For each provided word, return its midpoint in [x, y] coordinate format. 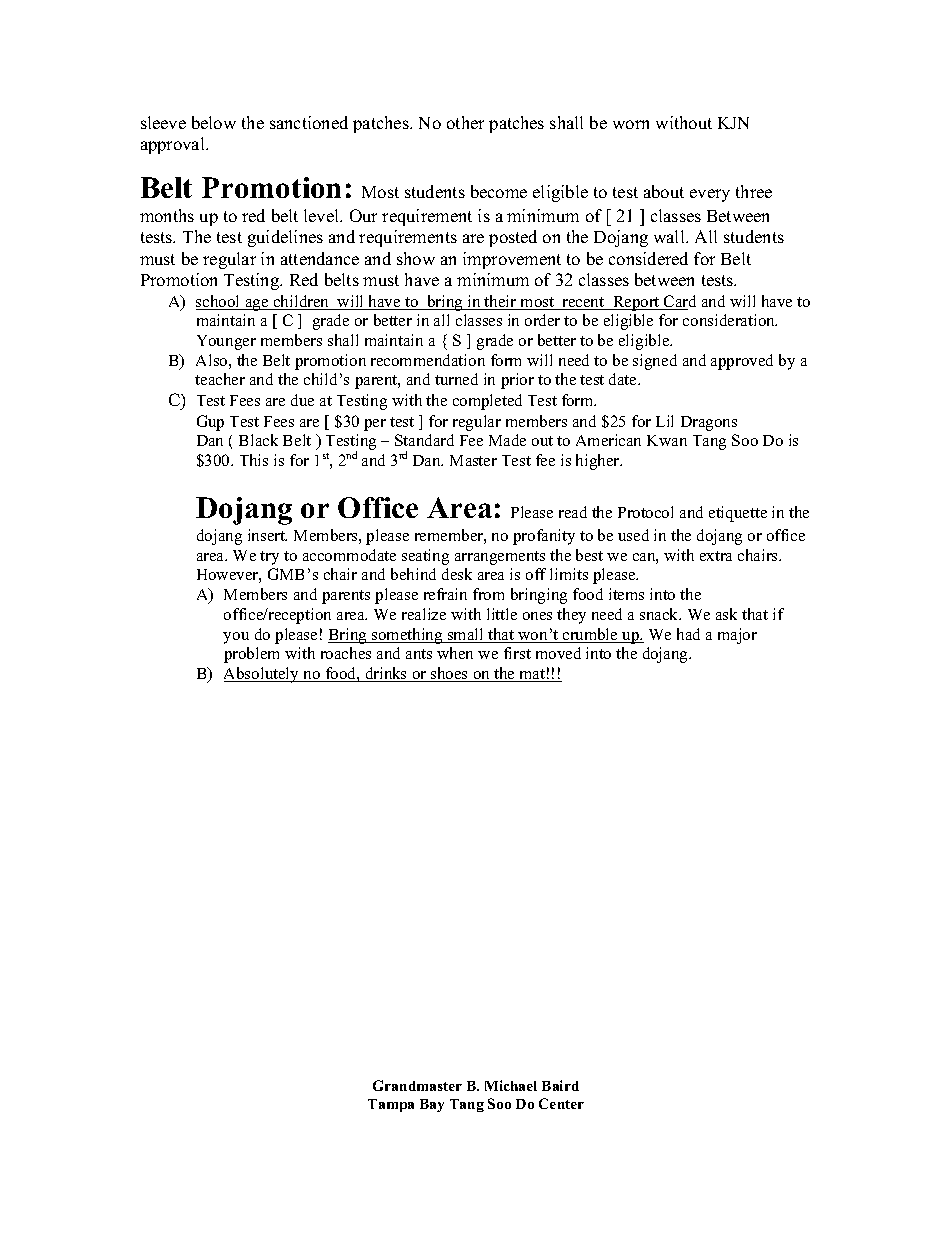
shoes [449, 674]
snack [660, 614]
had [688, 634]
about [664, 191]
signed [655, 362]
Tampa [391, 1105]
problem [251, 655]
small [466, 635]
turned [456, 379]
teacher [220, 379]
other [465, 122]
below [214, 122]
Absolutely [263, 675]
